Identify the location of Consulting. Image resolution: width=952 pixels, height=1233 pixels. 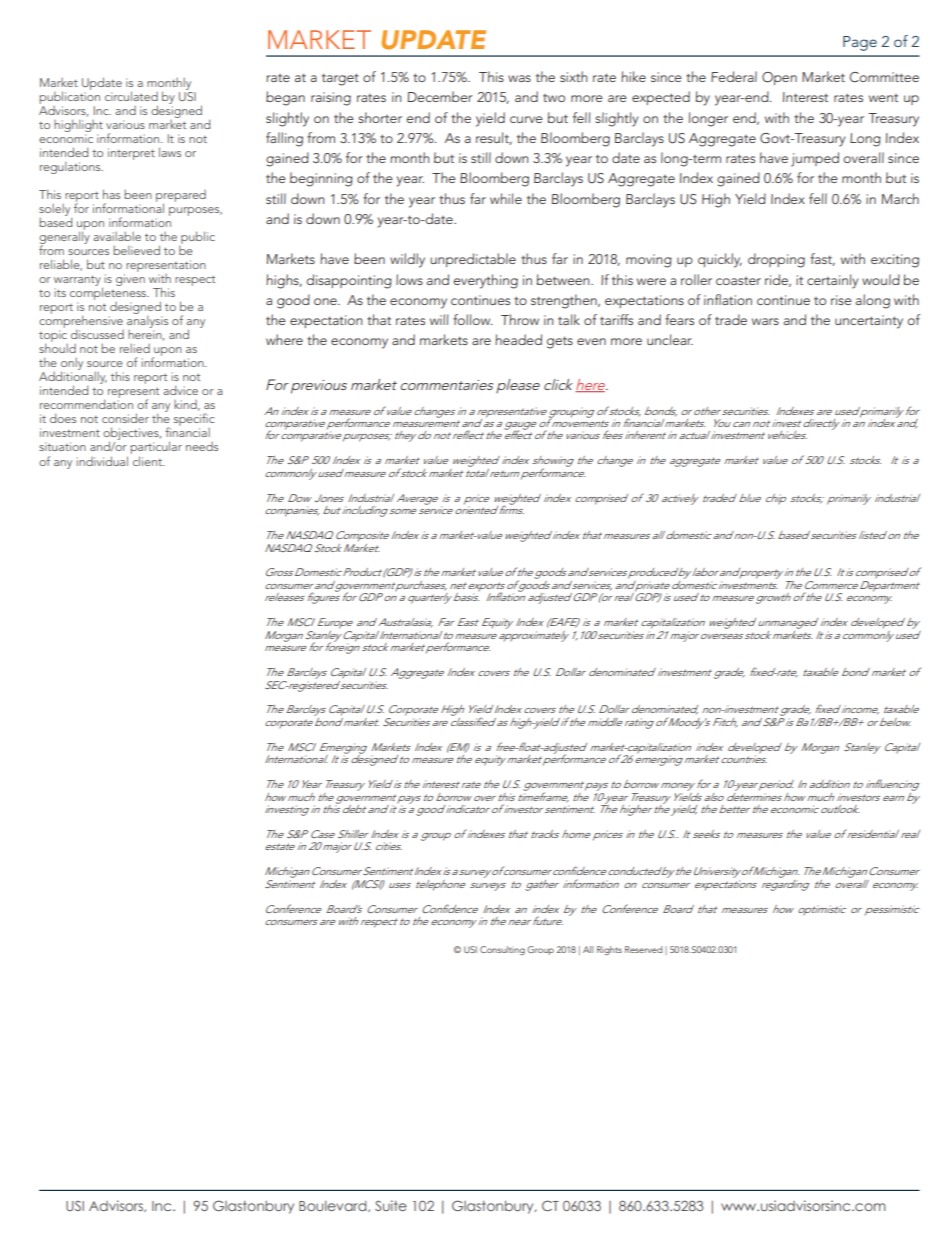
(502, 950).
